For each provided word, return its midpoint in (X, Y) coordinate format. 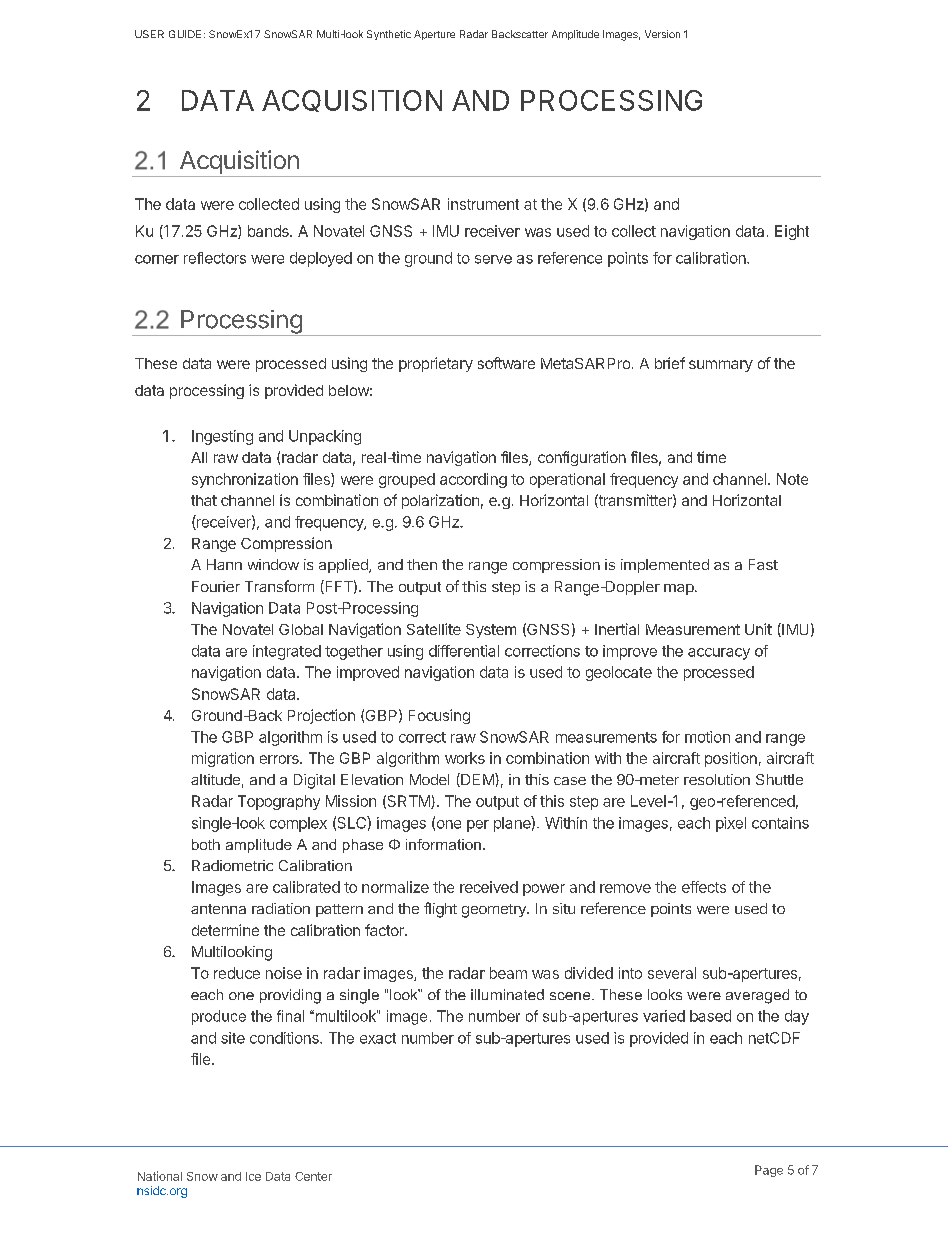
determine (225, 930)
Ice (253, 1176)
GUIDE (185, 34)
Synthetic (389, 35)
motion (707, 737)
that (204, 500)
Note (792, 479)
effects (704, 887)
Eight (792, 232)
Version (662, 34)
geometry (495, 911)
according (473, 480)
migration (223, 759)
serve (493, 259)
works (465, 758)
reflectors (215, 258)
